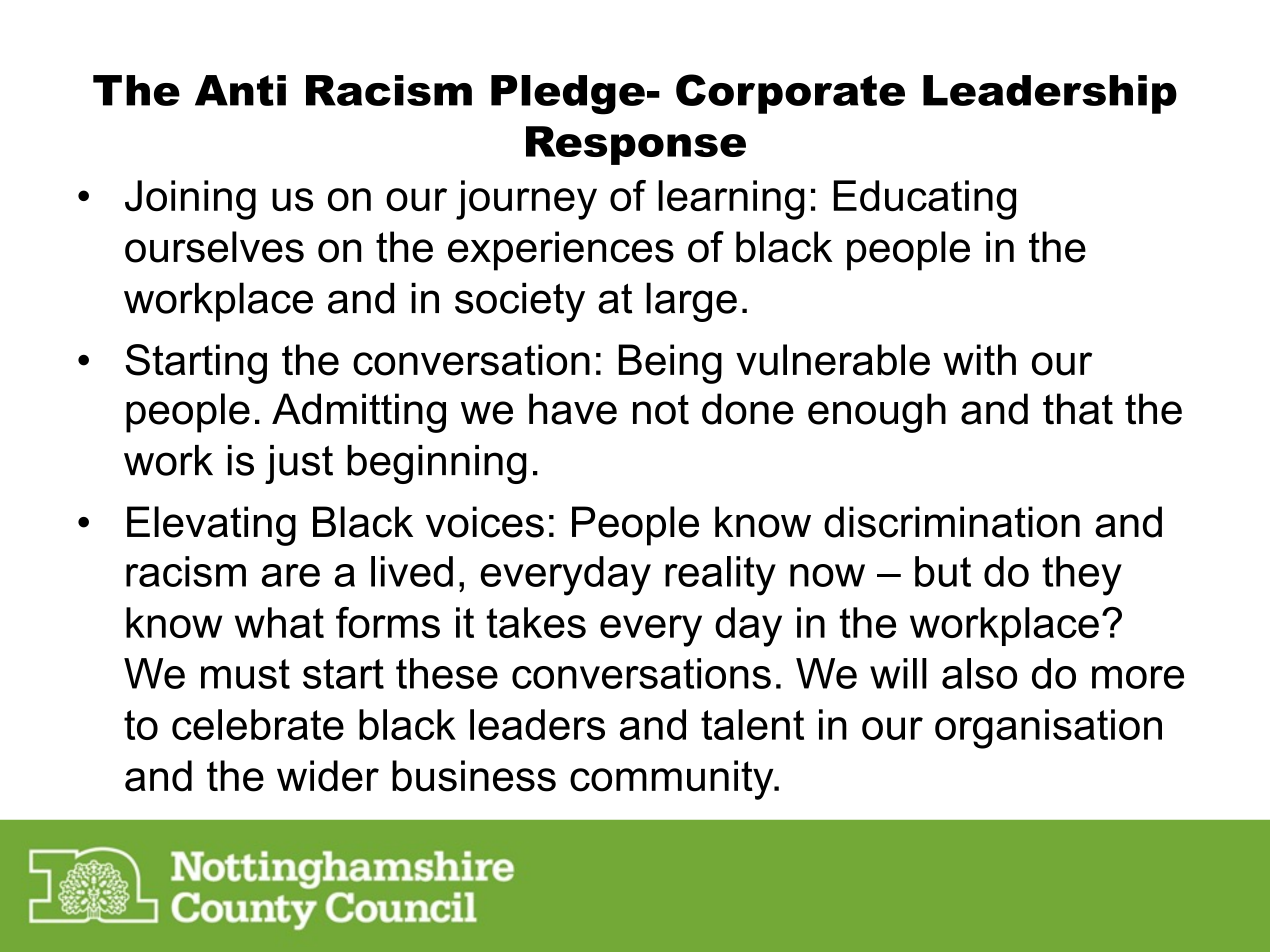 This screenshot has width=1270, height=952. What do you see at coordinates (979, 673) in the screenshot?
I see `also` at bounding box center [979, 673].
